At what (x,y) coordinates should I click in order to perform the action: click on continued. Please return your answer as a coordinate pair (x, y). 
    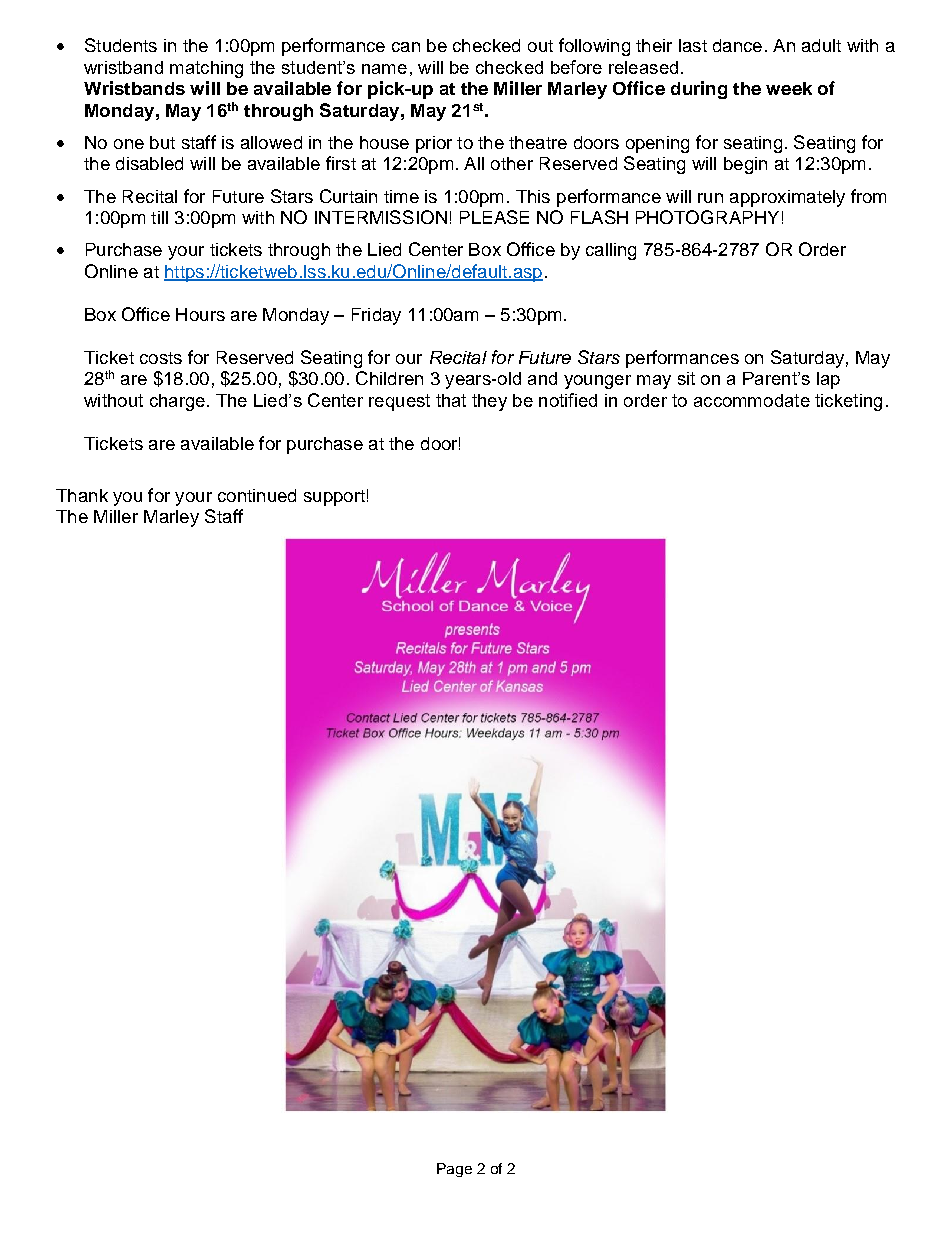
    Looking at the image, I should click on (257, 495).
